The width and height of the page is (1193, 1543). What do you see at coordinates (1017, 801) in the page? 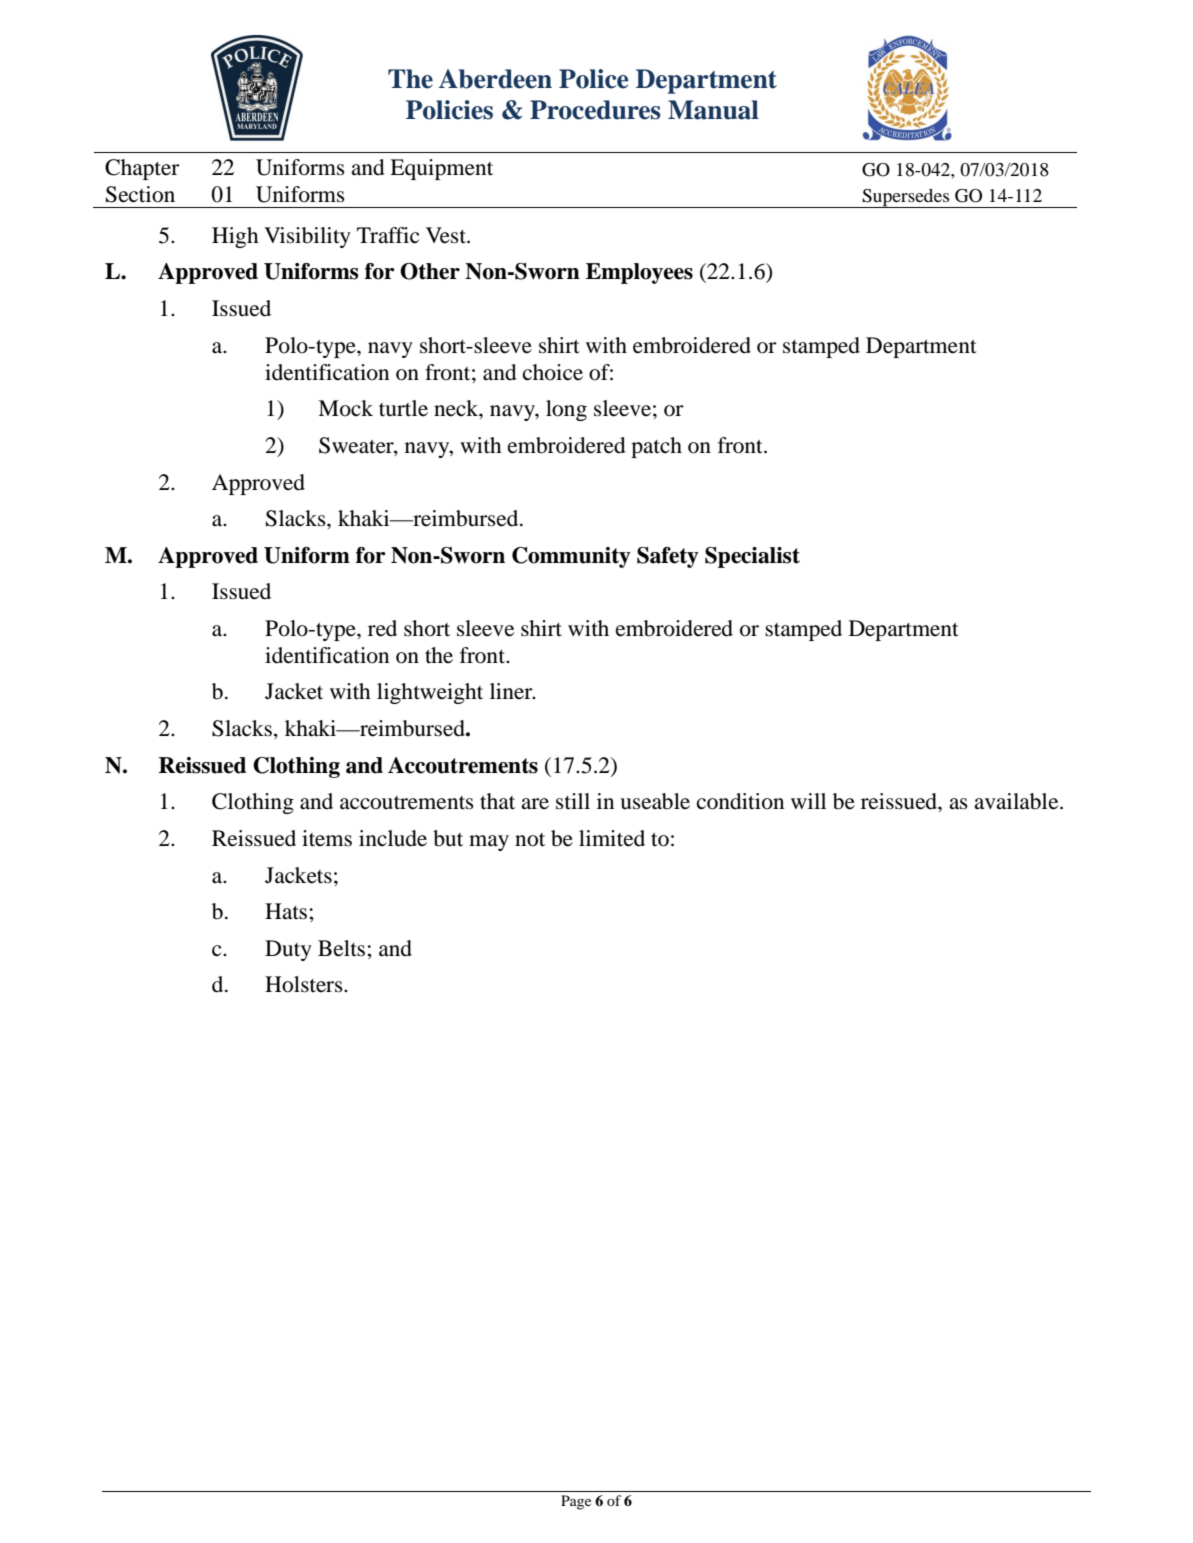
I see `available` at bounding box center [1017, 801].
